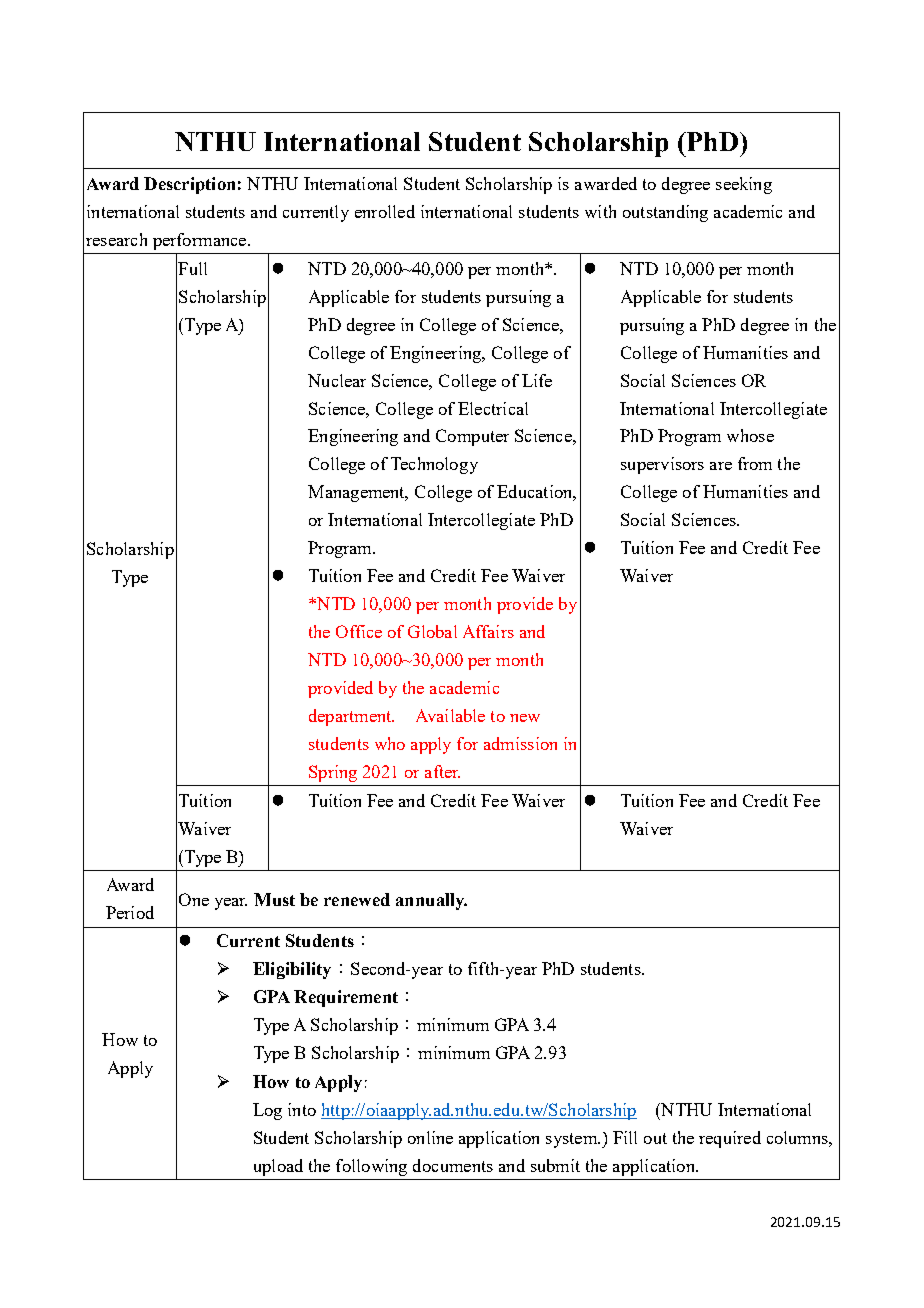 This screenshot has width=924, height=1308. I want to click on supervisors, so click(662, 465).
